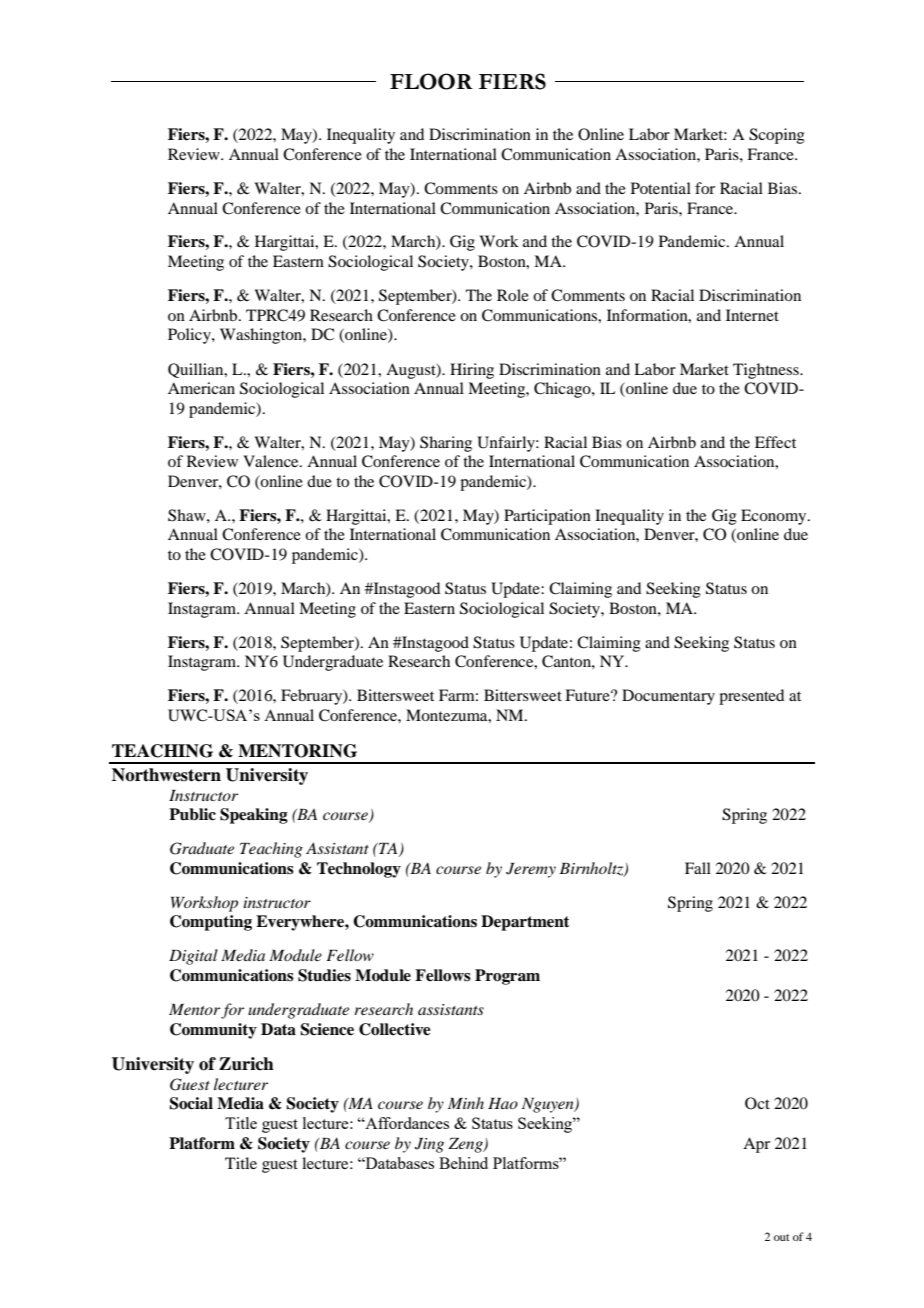 This screenshot has height=1308, width=924. What do you see at coordinates (513, 295) in the screenshot?
I see `Role` at bounding box center [513, 295].
